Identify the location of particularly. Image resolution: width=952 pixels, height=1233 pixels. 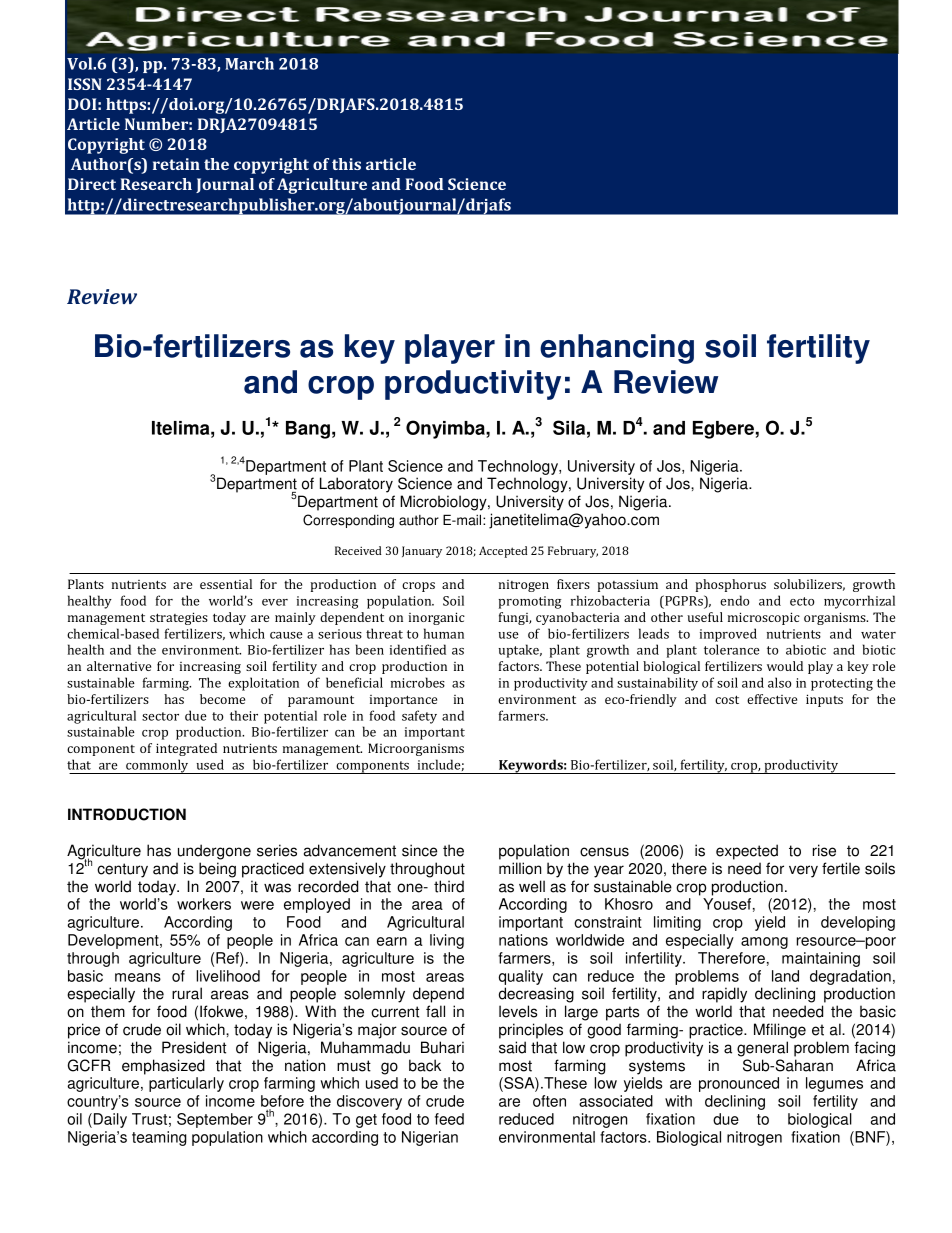
(186, 1084).
